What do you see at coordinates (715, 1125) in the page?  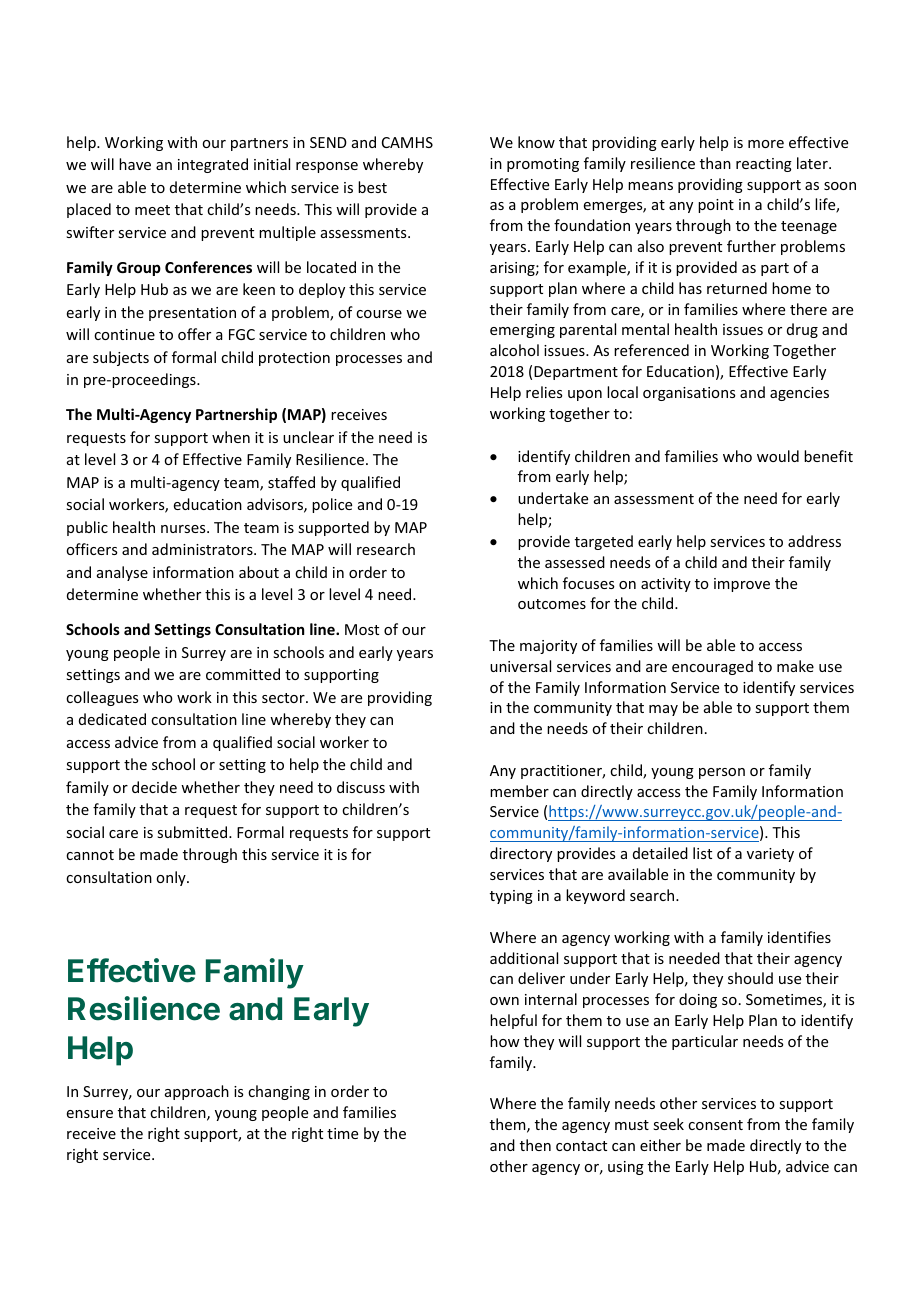 I see `consent` at bounding box center [715, 1125].
